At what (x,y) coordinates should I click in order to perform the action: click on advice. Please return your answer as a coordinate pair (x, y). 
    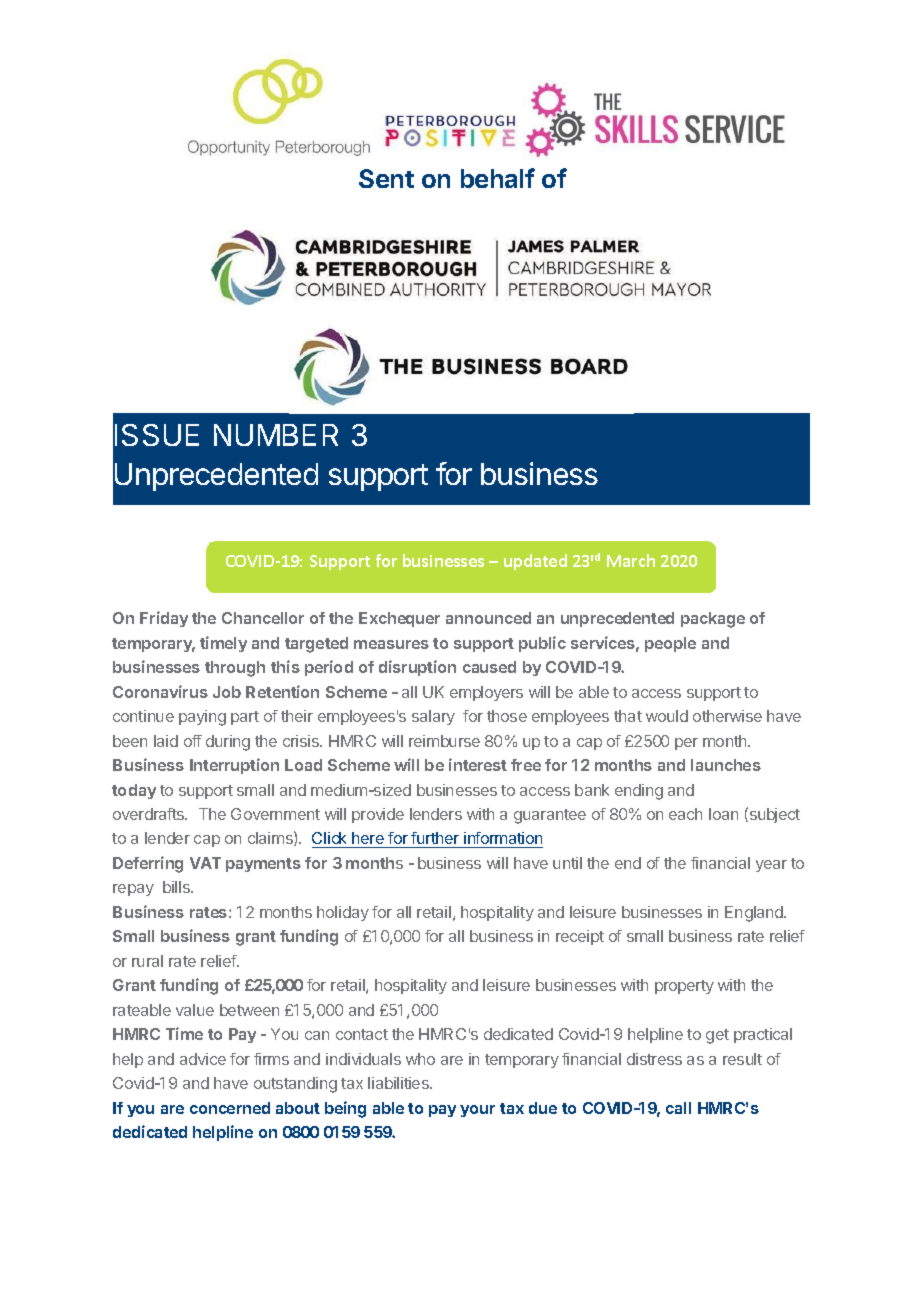
    Looking at the image, I should click on (203, 1059).
